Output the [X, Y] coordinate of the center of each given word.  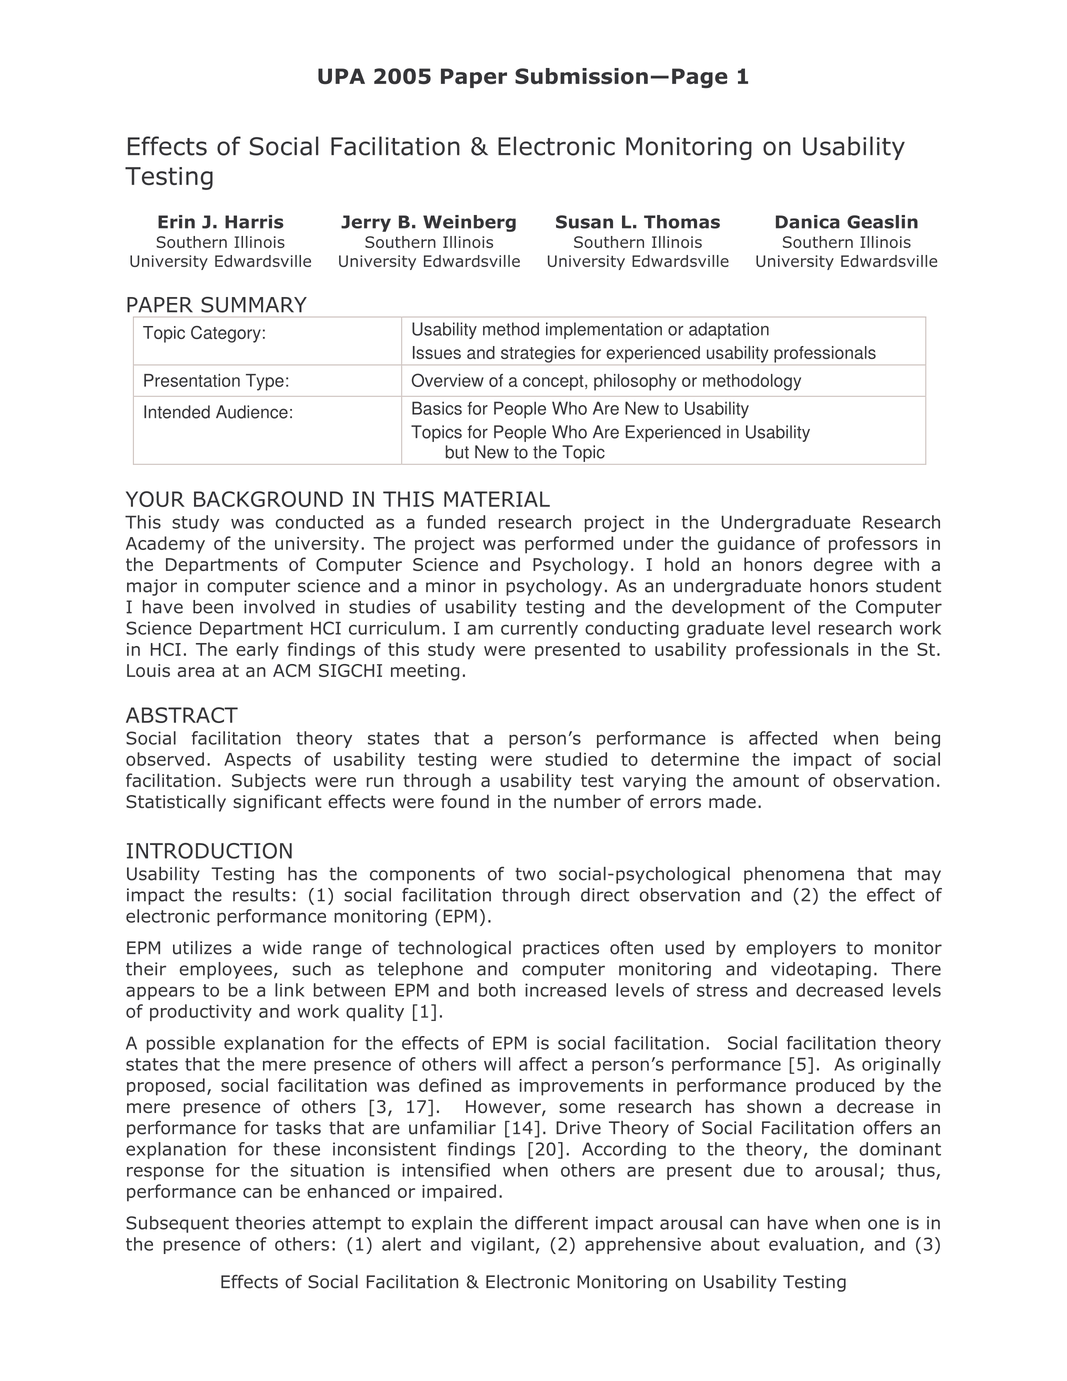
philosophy [635, 382]
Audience [252, 412]
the [545, 452]
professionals [825, 354]
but [457, 452]
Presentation [192, 380]
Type [265, 382]
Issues [437, 352]
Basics [437, 408]
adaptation [729, 330]
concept [554, 383]
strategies [538, 354]
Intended [177, 412]
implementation [604, 330]
